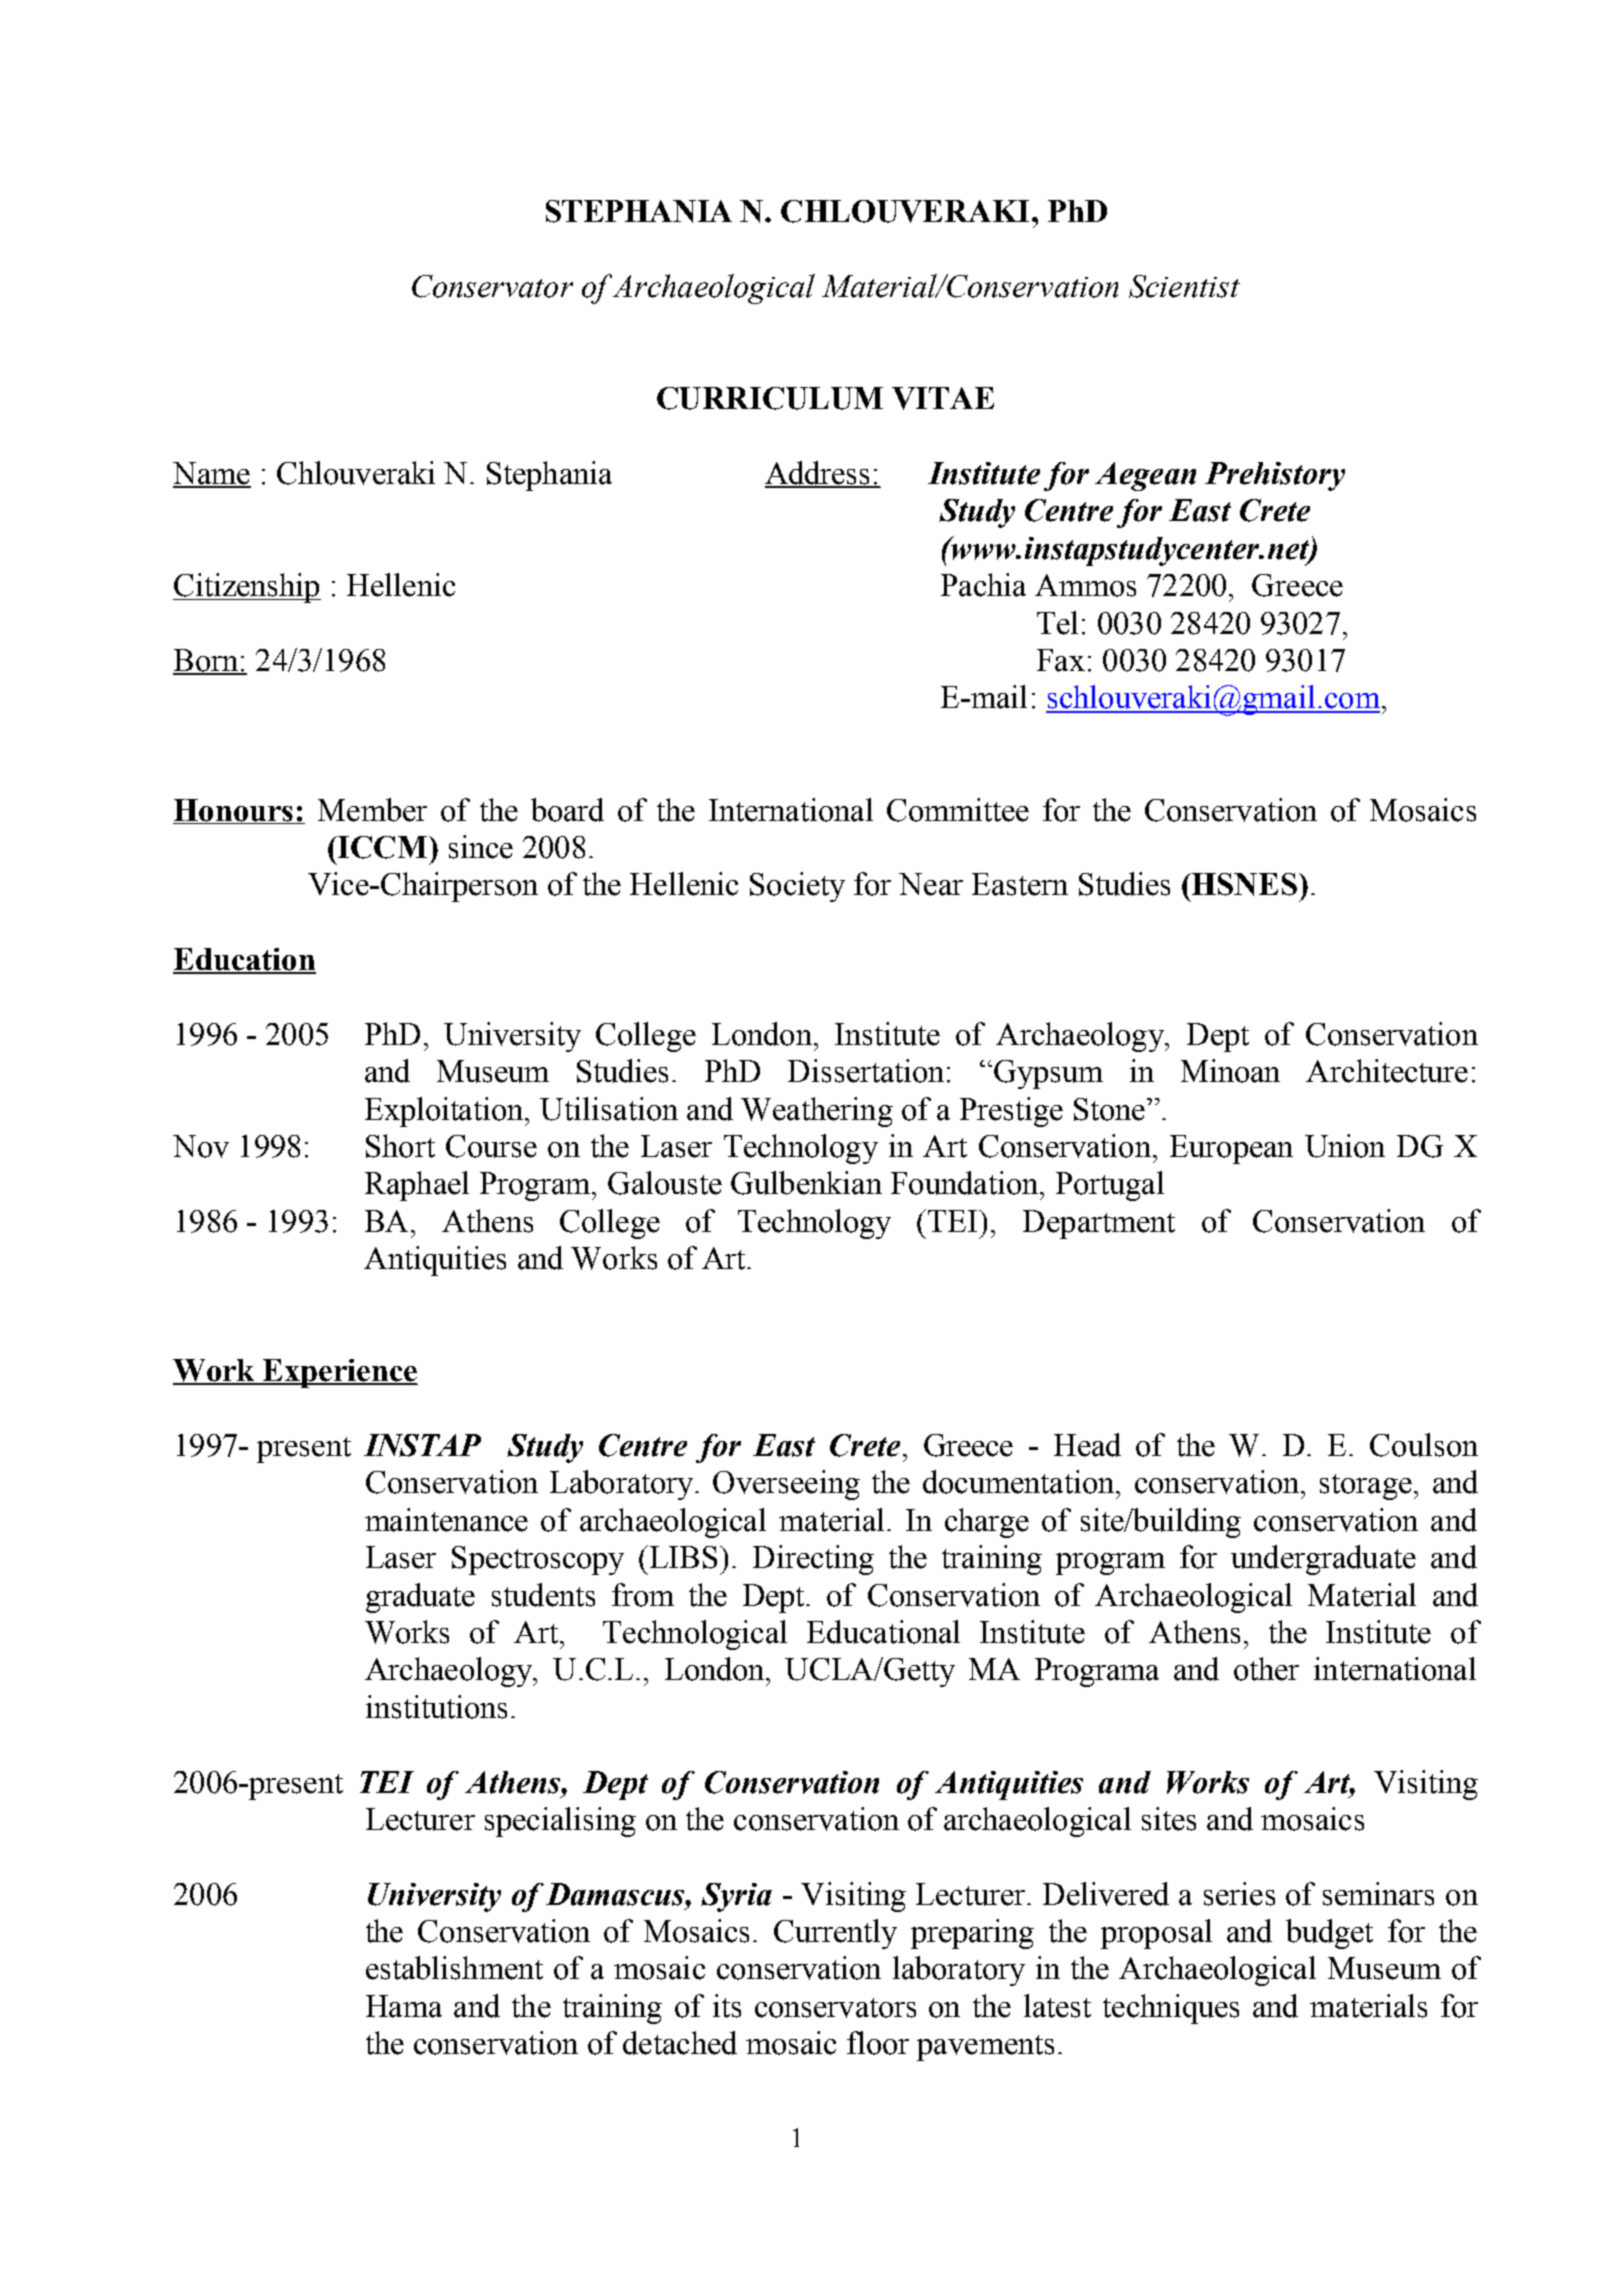 Image resolution: width=1612 pixels, height=2281 pixels. I want to click on Short, so click(400, 1146).
